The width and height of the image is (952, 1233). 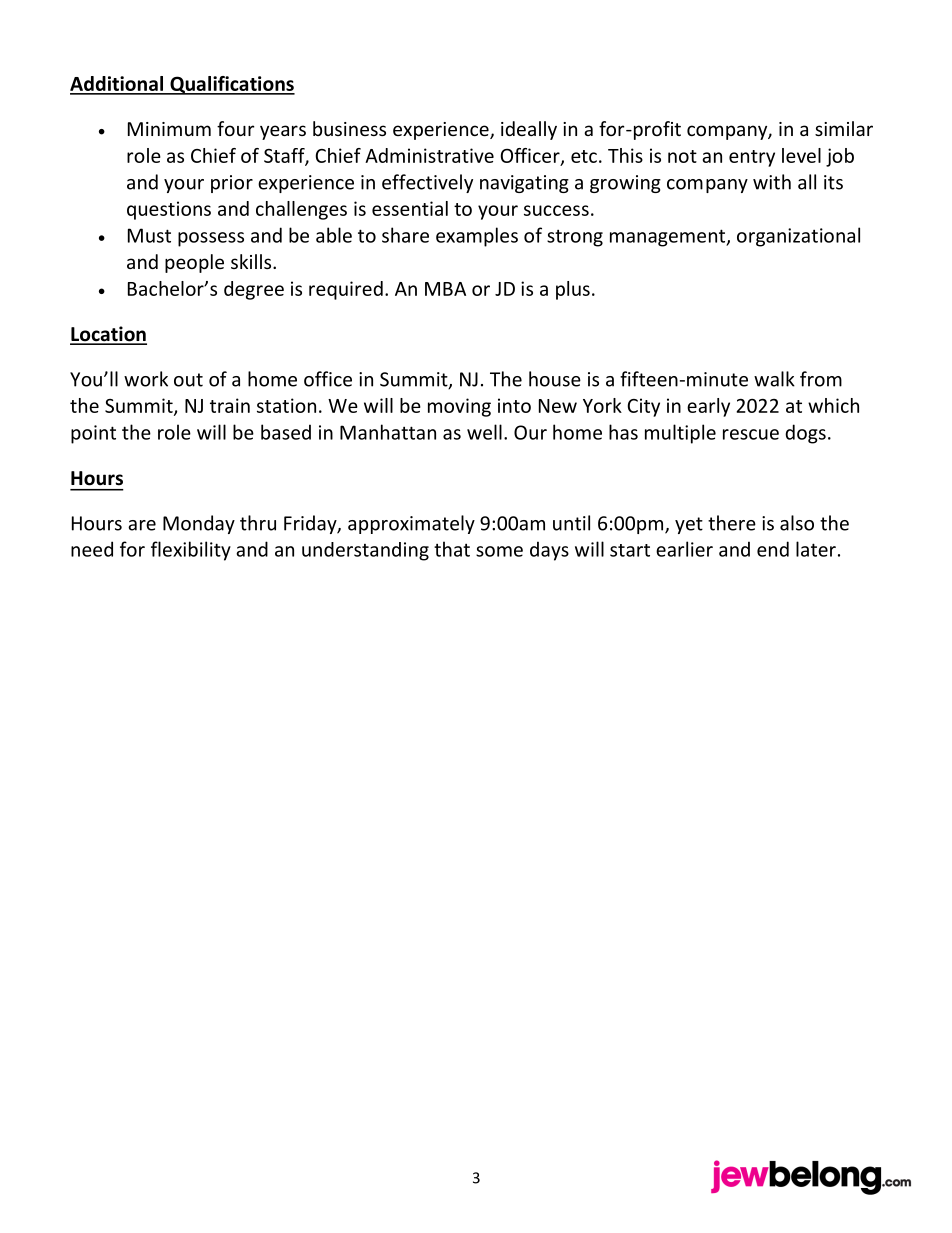 I want to click on organizational, so click(x=798, y=237).
